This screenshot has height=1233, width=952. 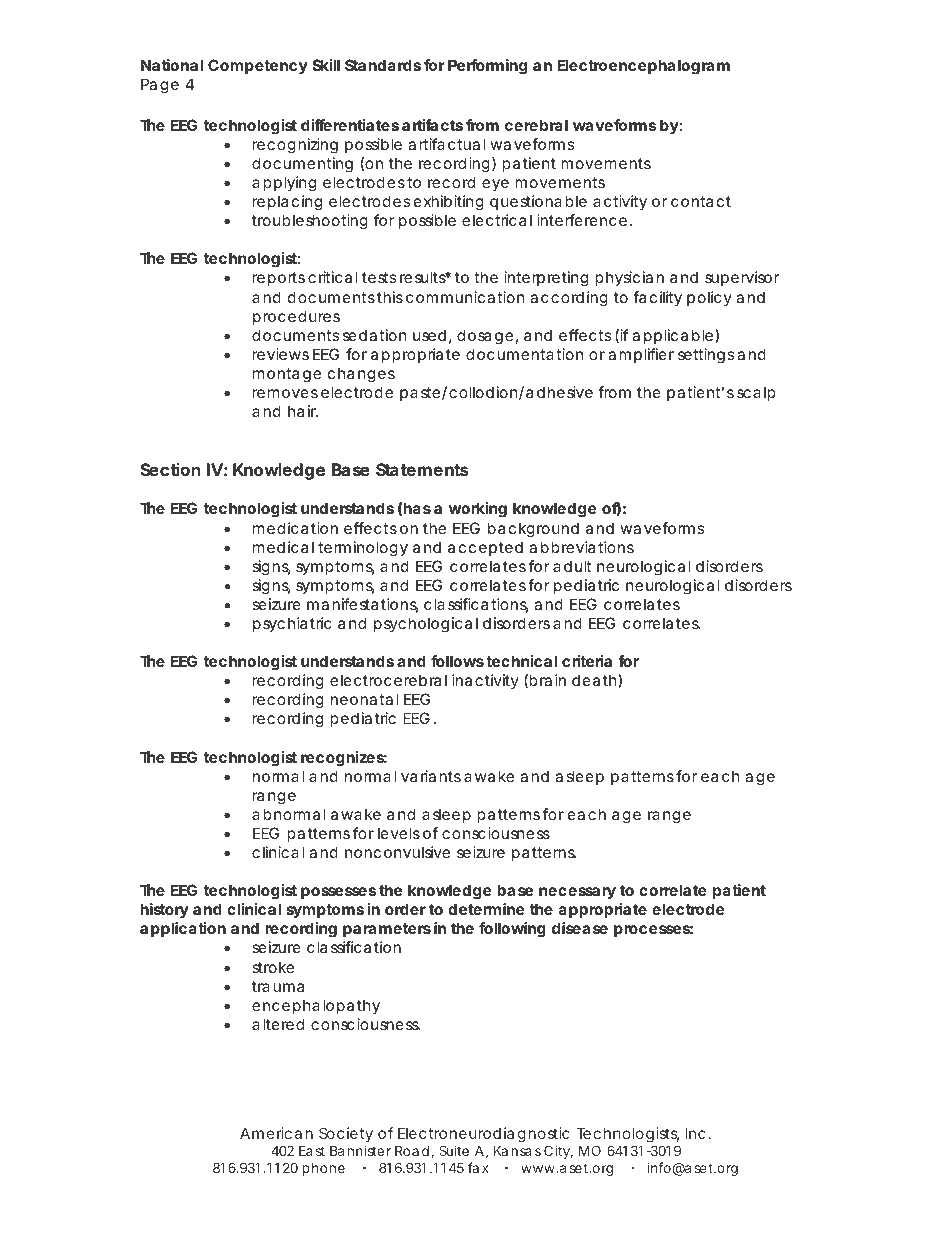 I want to click on artifacts, so click(x=432, y=125).
